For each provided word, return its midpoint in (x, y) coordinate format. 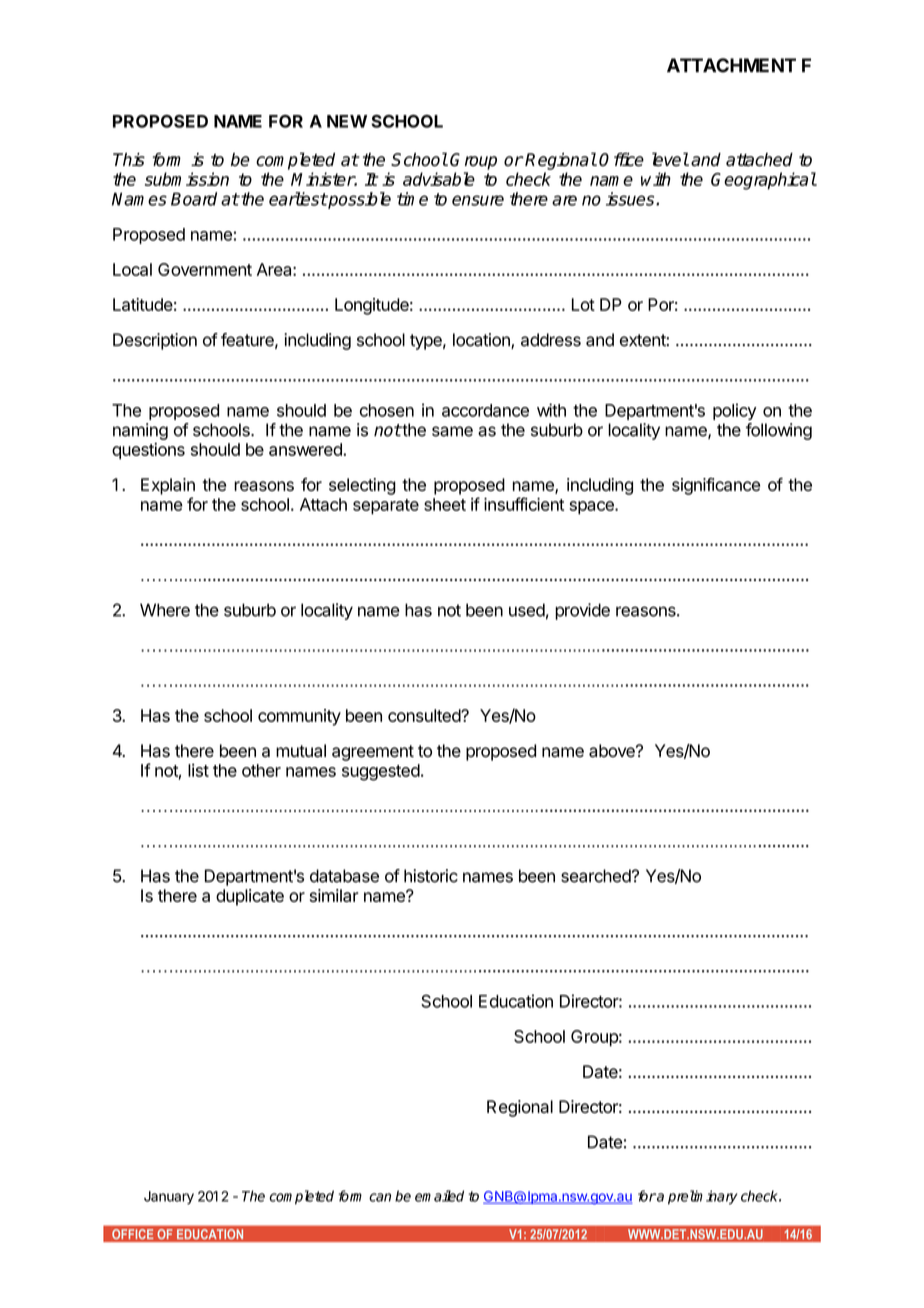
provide (582, 611)
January (169, 1198)
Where (165, 610)
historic (431, 876)
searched (596, 876)
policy (734, 411)
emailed (439, 1196)
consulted (425, 715)
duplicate (250, 897)
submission (187, 179)
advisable (439, 179)
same (452, 431)
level (670, 159)
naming (140, 431)
